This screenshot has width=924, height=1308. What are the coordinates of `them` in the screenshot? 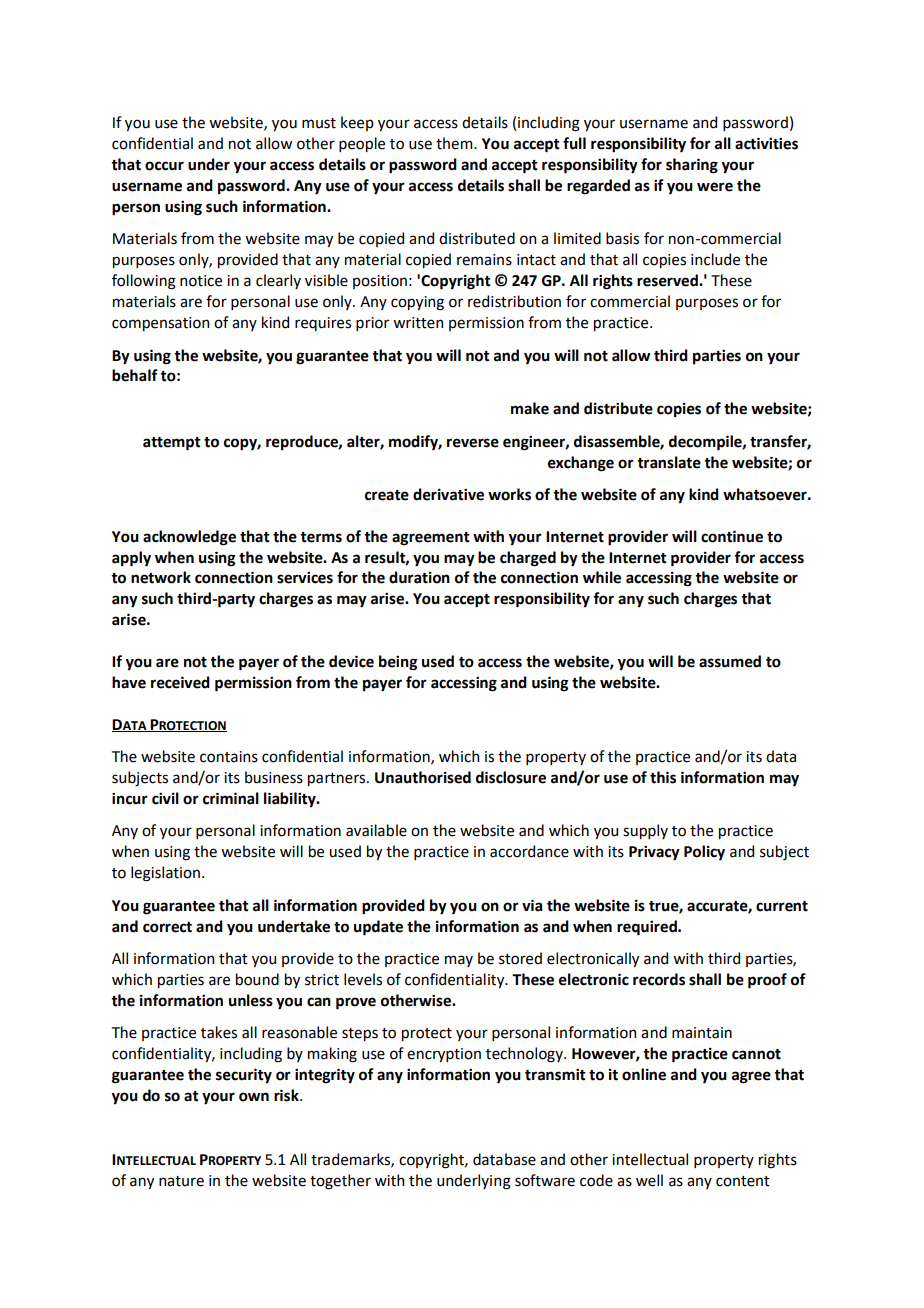 It's located at (455, 143).
